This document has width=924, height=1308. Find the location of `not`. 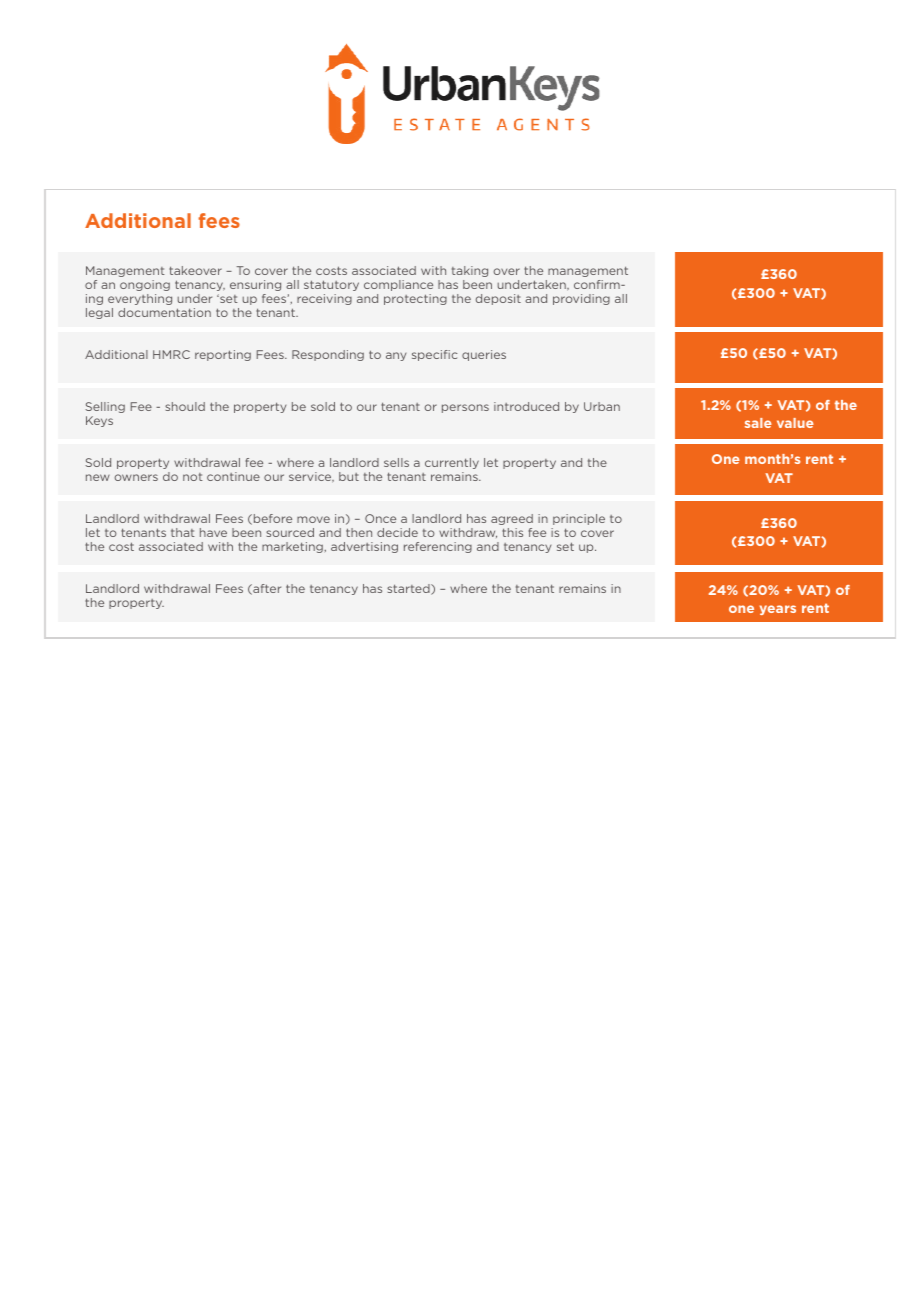

not is located at coordinates (193, 477).
